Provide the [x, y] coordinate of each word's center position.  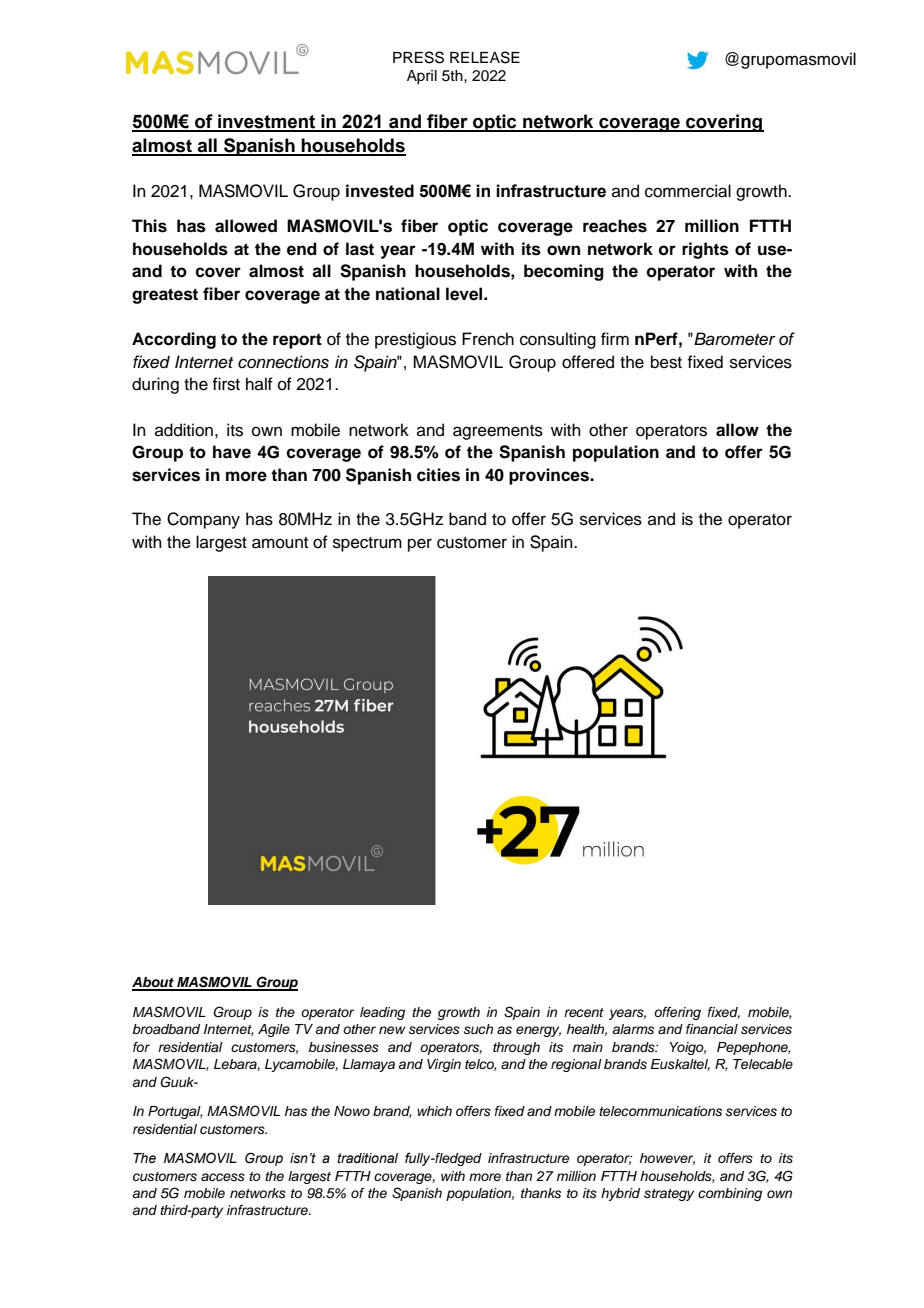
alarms [633, 1029]
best [666, 362]
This [149, 226]
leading [382, 1013]
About [154, 983]
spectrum [367, 544]
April [422, 77]
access [223, 1177]
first [226, 384]
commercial [688, 191]
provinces [550, 476]
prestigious [415, 340]
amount [280, 543]
